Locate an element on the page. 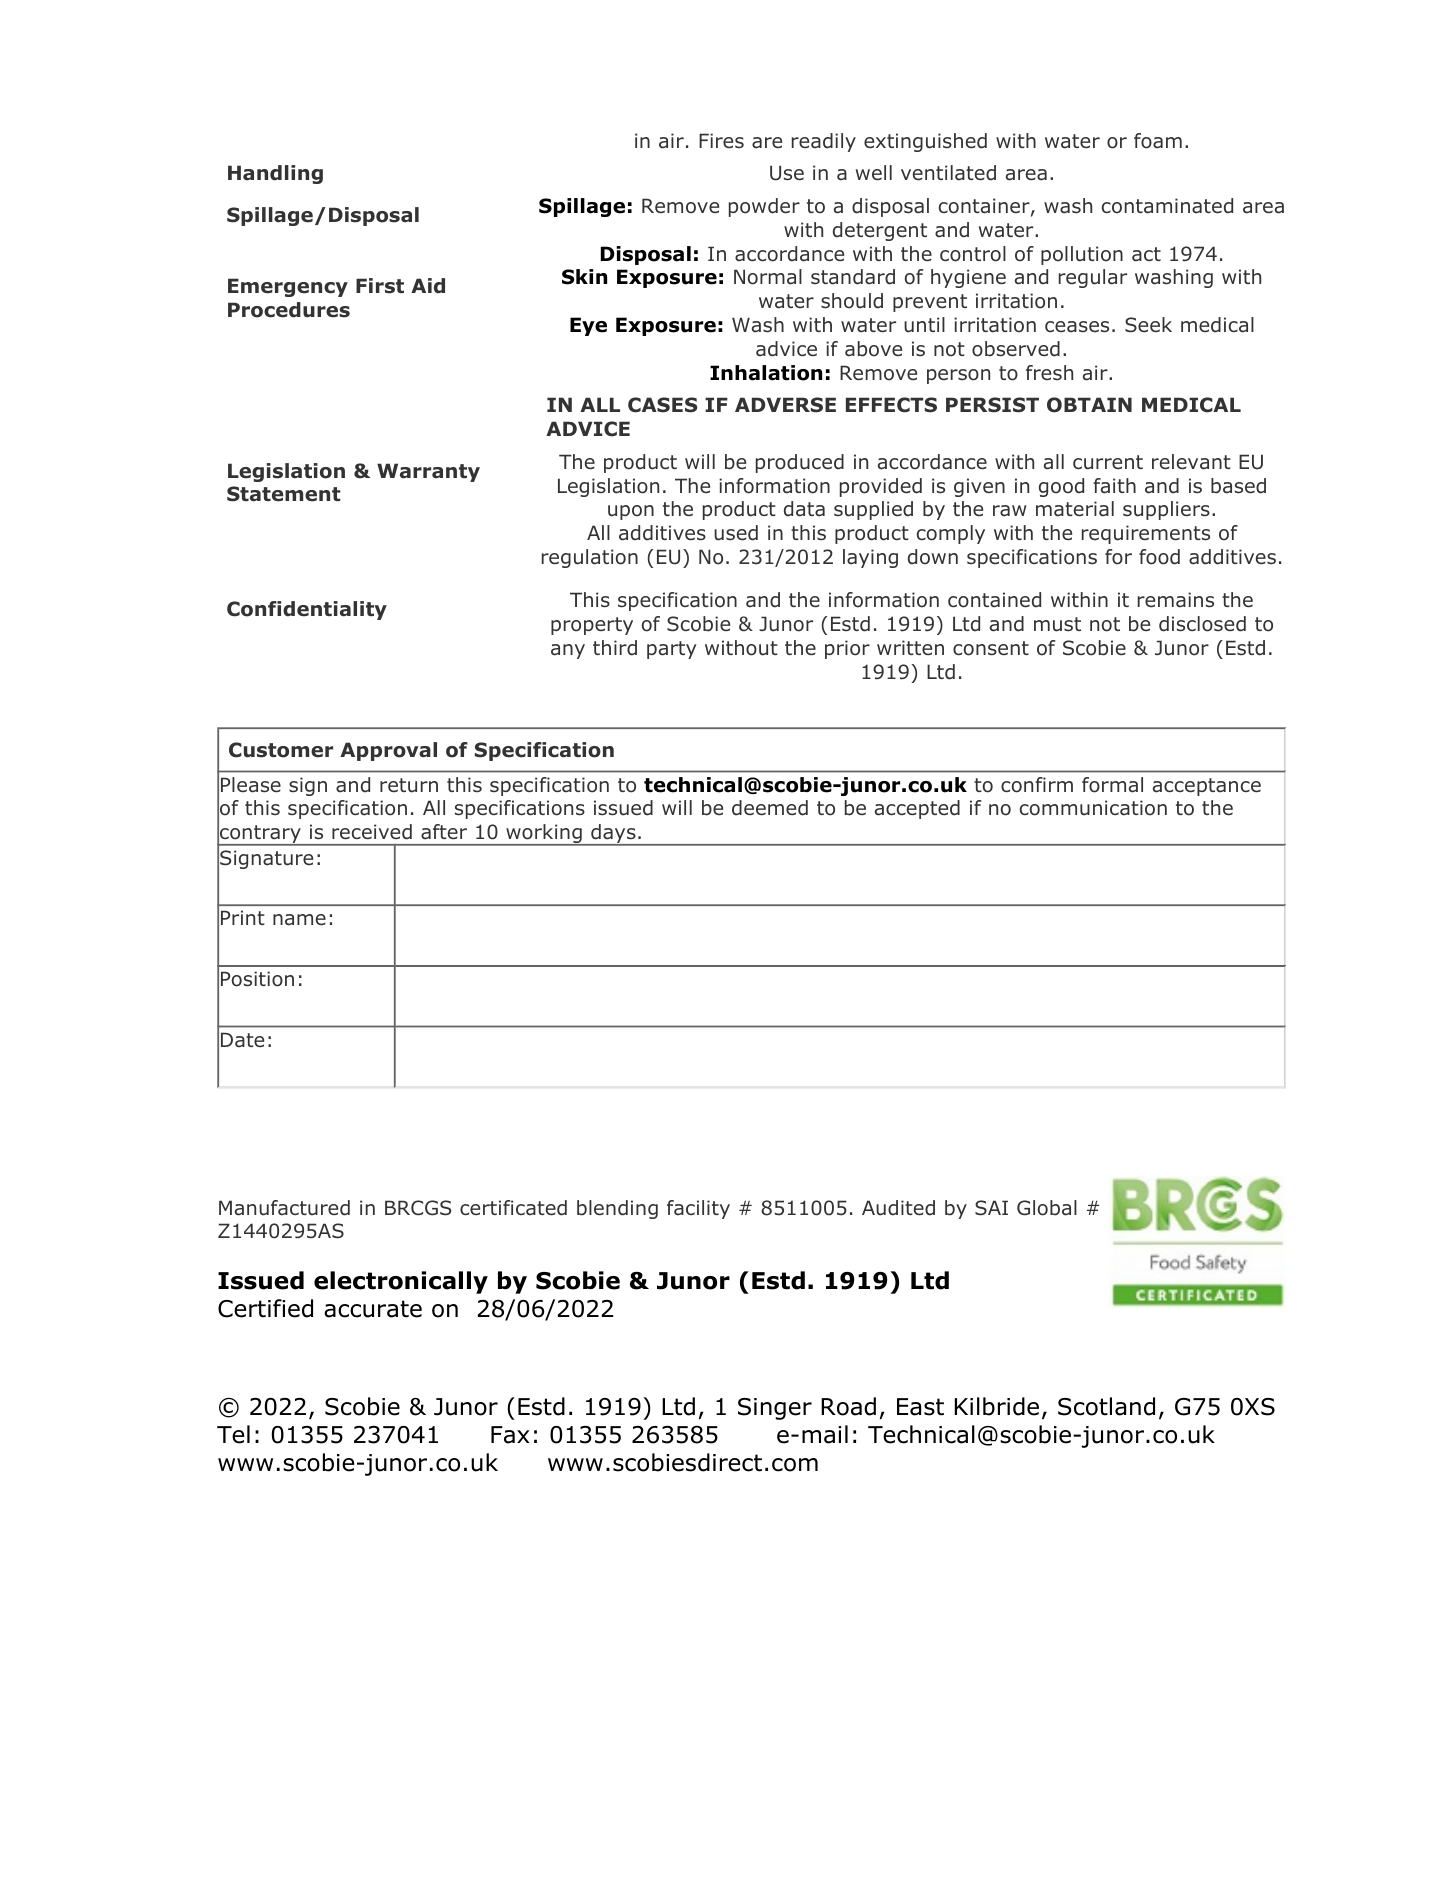  deemed is located at coordinates (770, 808).
